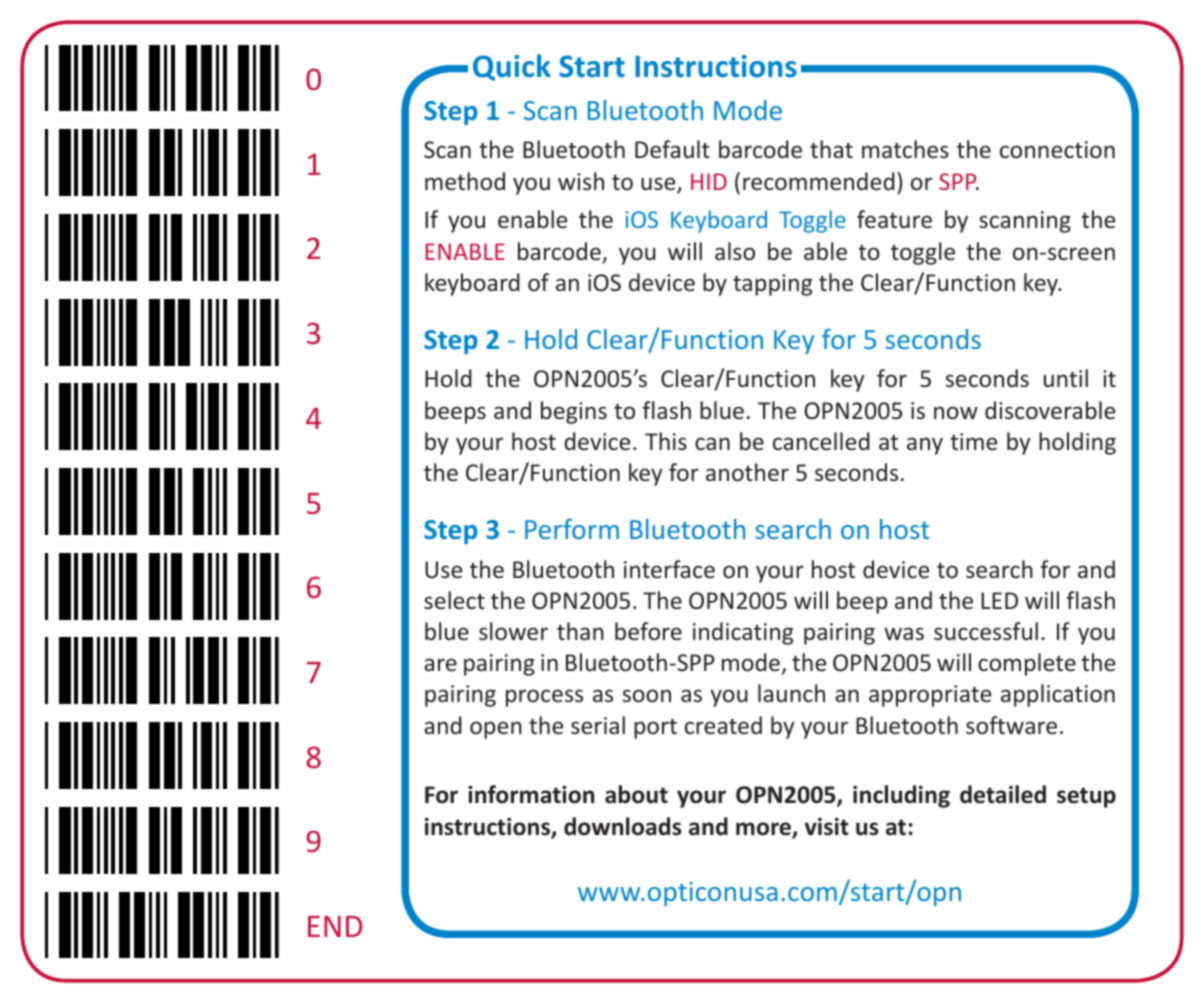 The height and width of the screenshot is (1003, 1204). Describe the element at coordinates (743, 633) in the screenshot. I see `indicating` at that location.
